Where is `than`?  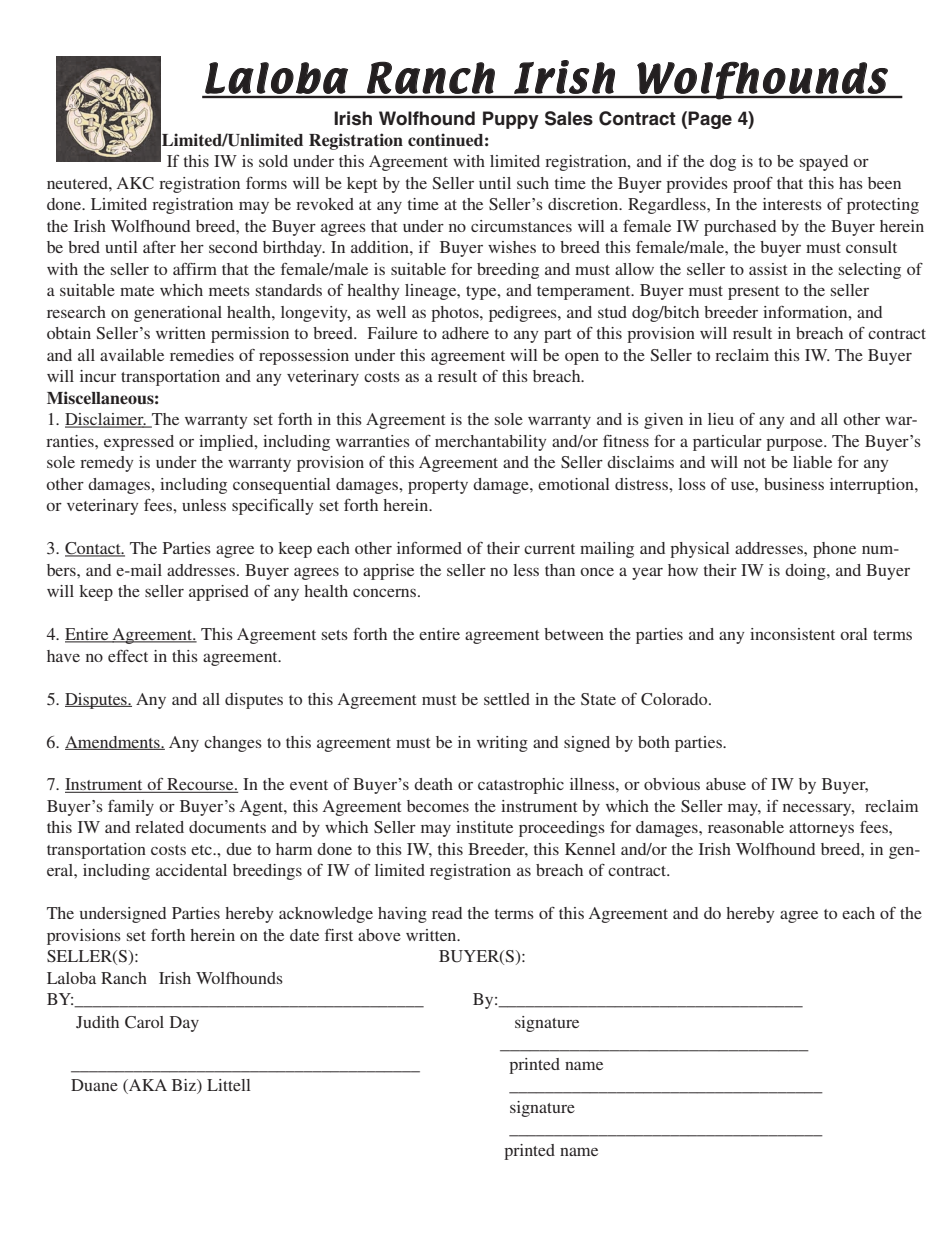
than is located at coordinates (560, 570).
